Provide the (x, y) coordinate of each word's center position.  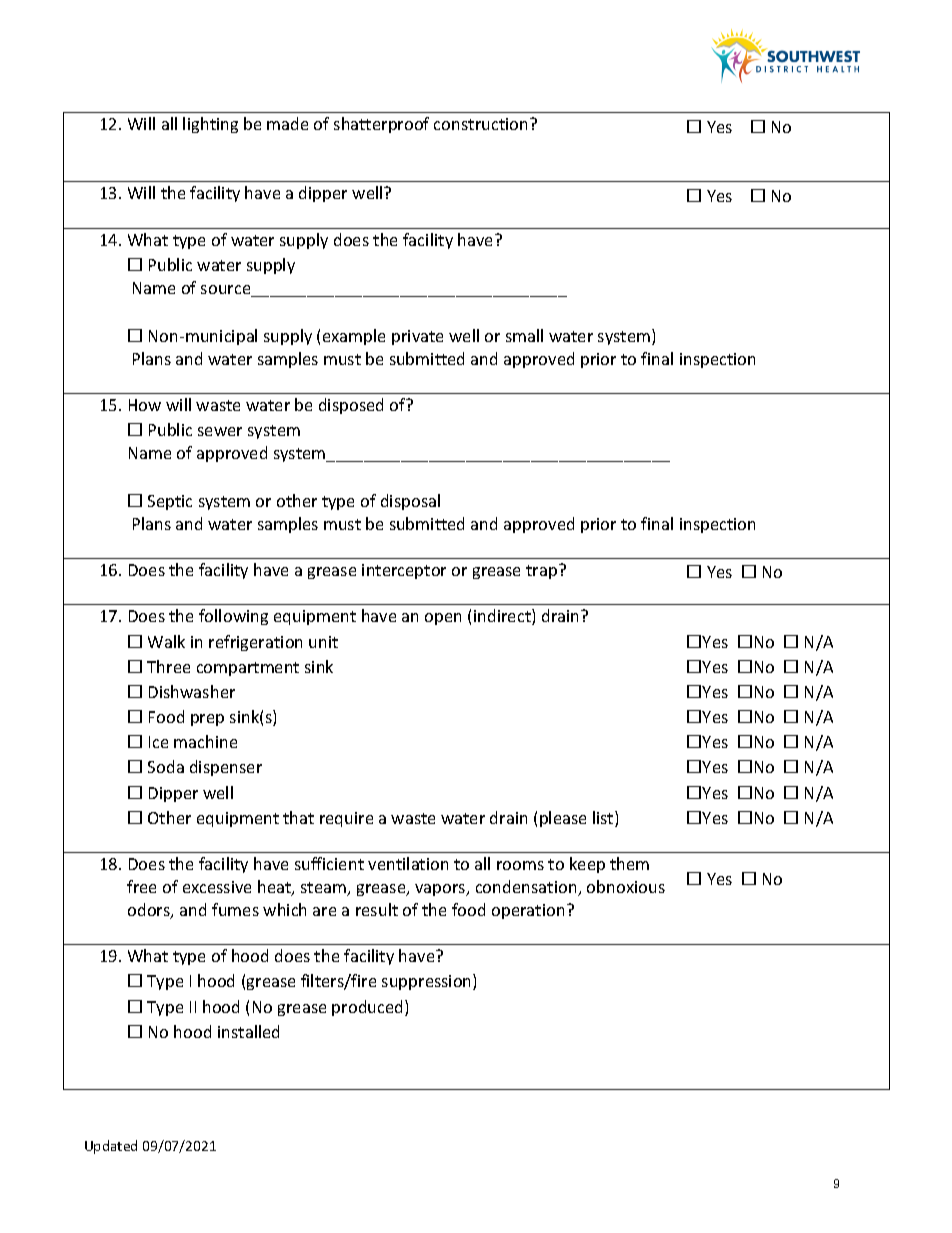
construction (482, 124)
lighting (210, 125)
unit (323, 642)
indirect (503, 617)
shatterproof (381, 125)
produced (369, 1008)
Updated (111, 1147)
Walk (166, 641)
